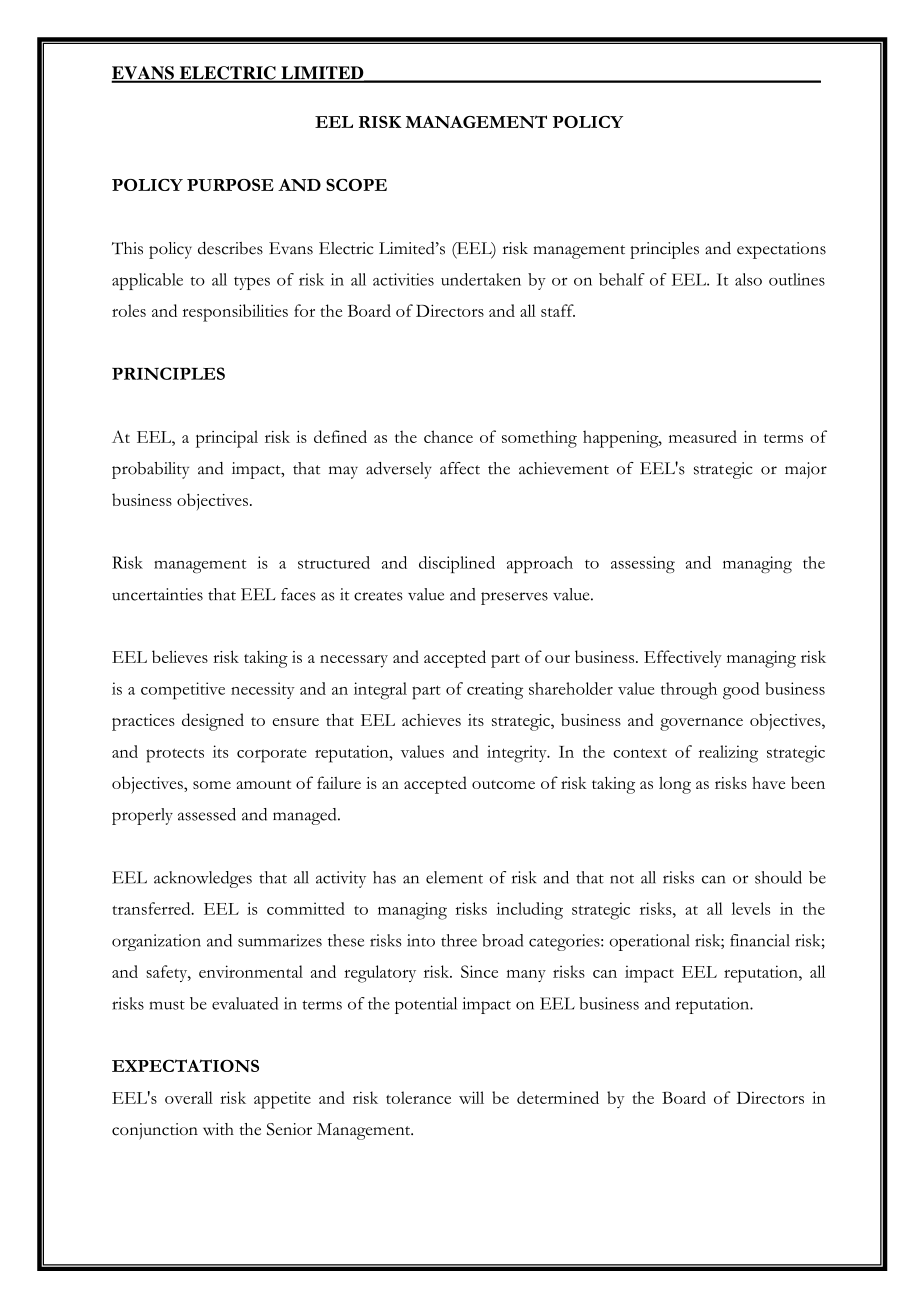  Describe the element at coordinates (495, 691) in the page. I see `creating` at that location.
